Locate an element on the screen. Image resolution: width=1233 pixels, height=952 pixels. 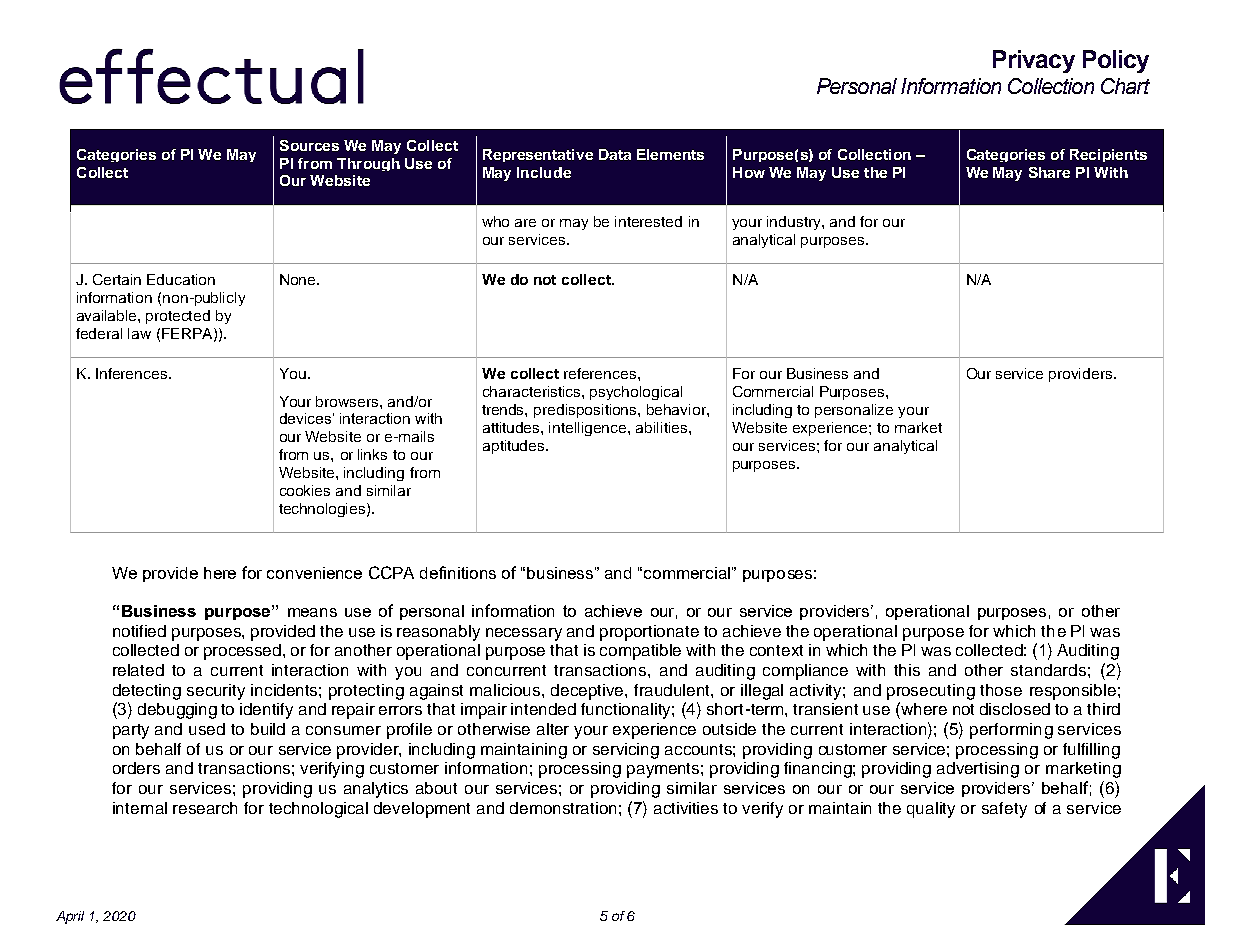
Data is located at coordinates (615, 154).
